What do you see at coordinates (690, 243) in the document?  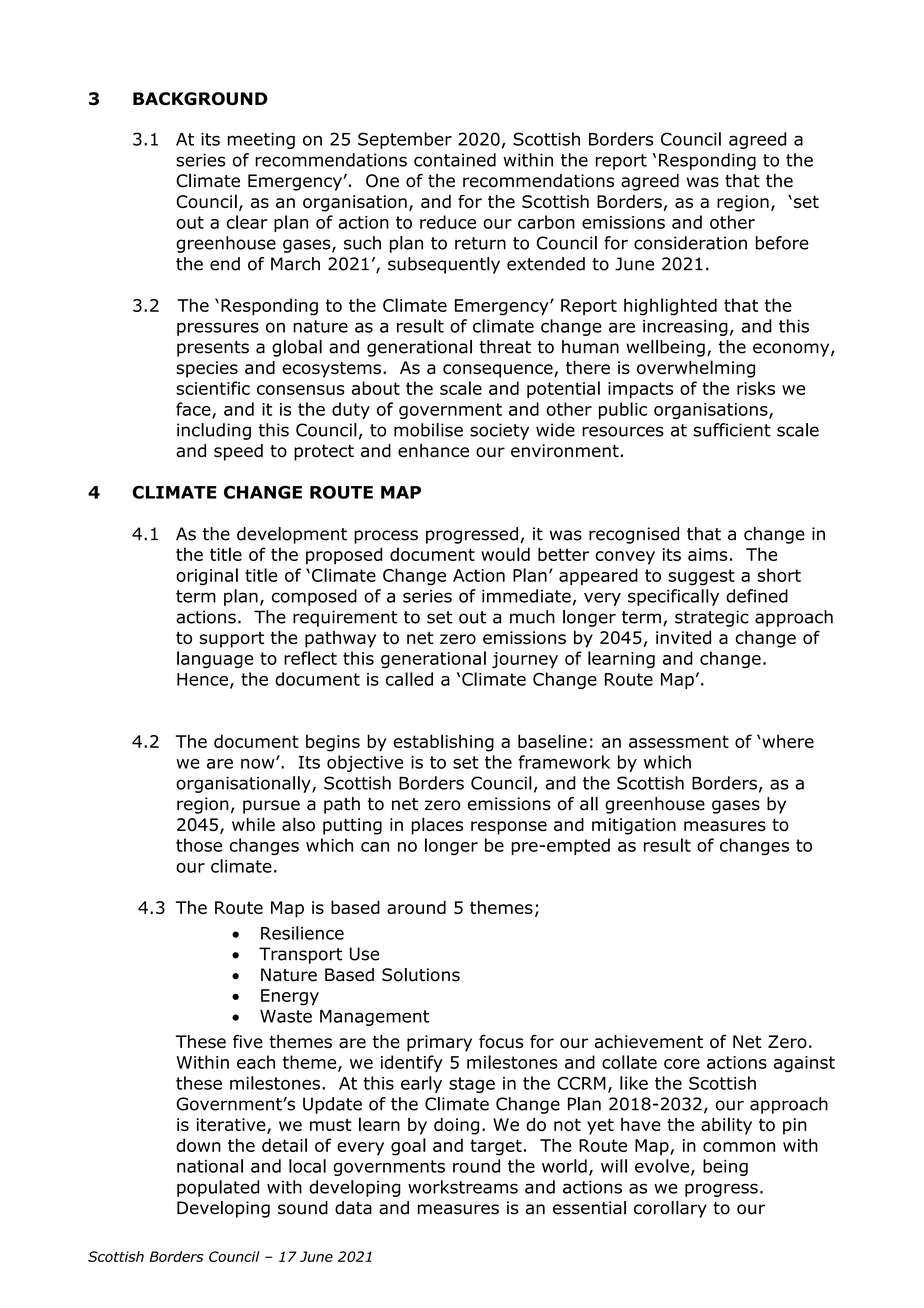 I see `consideration` at bounding box center [690, 243].
